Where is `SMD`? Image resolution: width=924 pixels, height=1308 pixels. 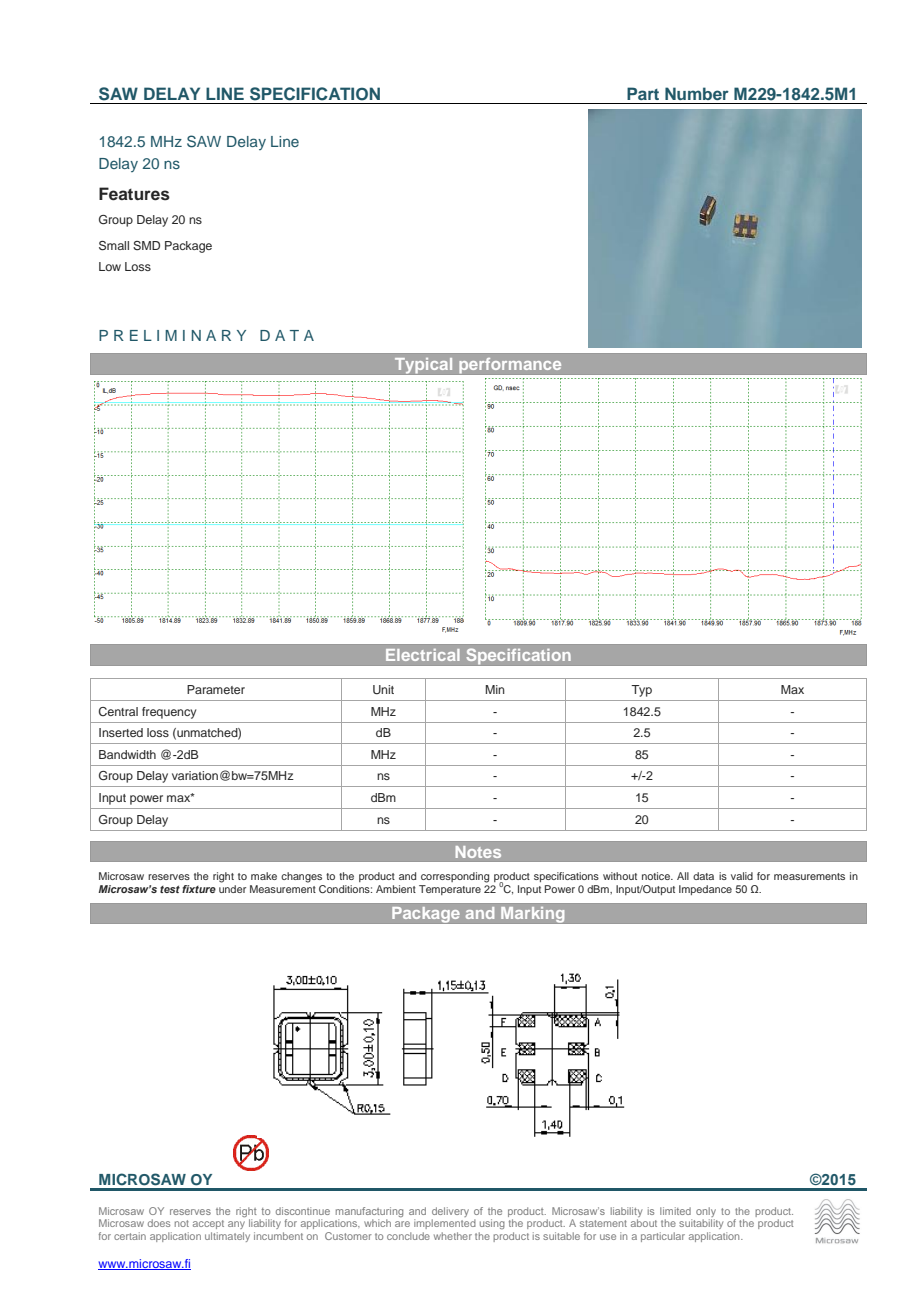 SMD is located at coordinates (146, 246).
